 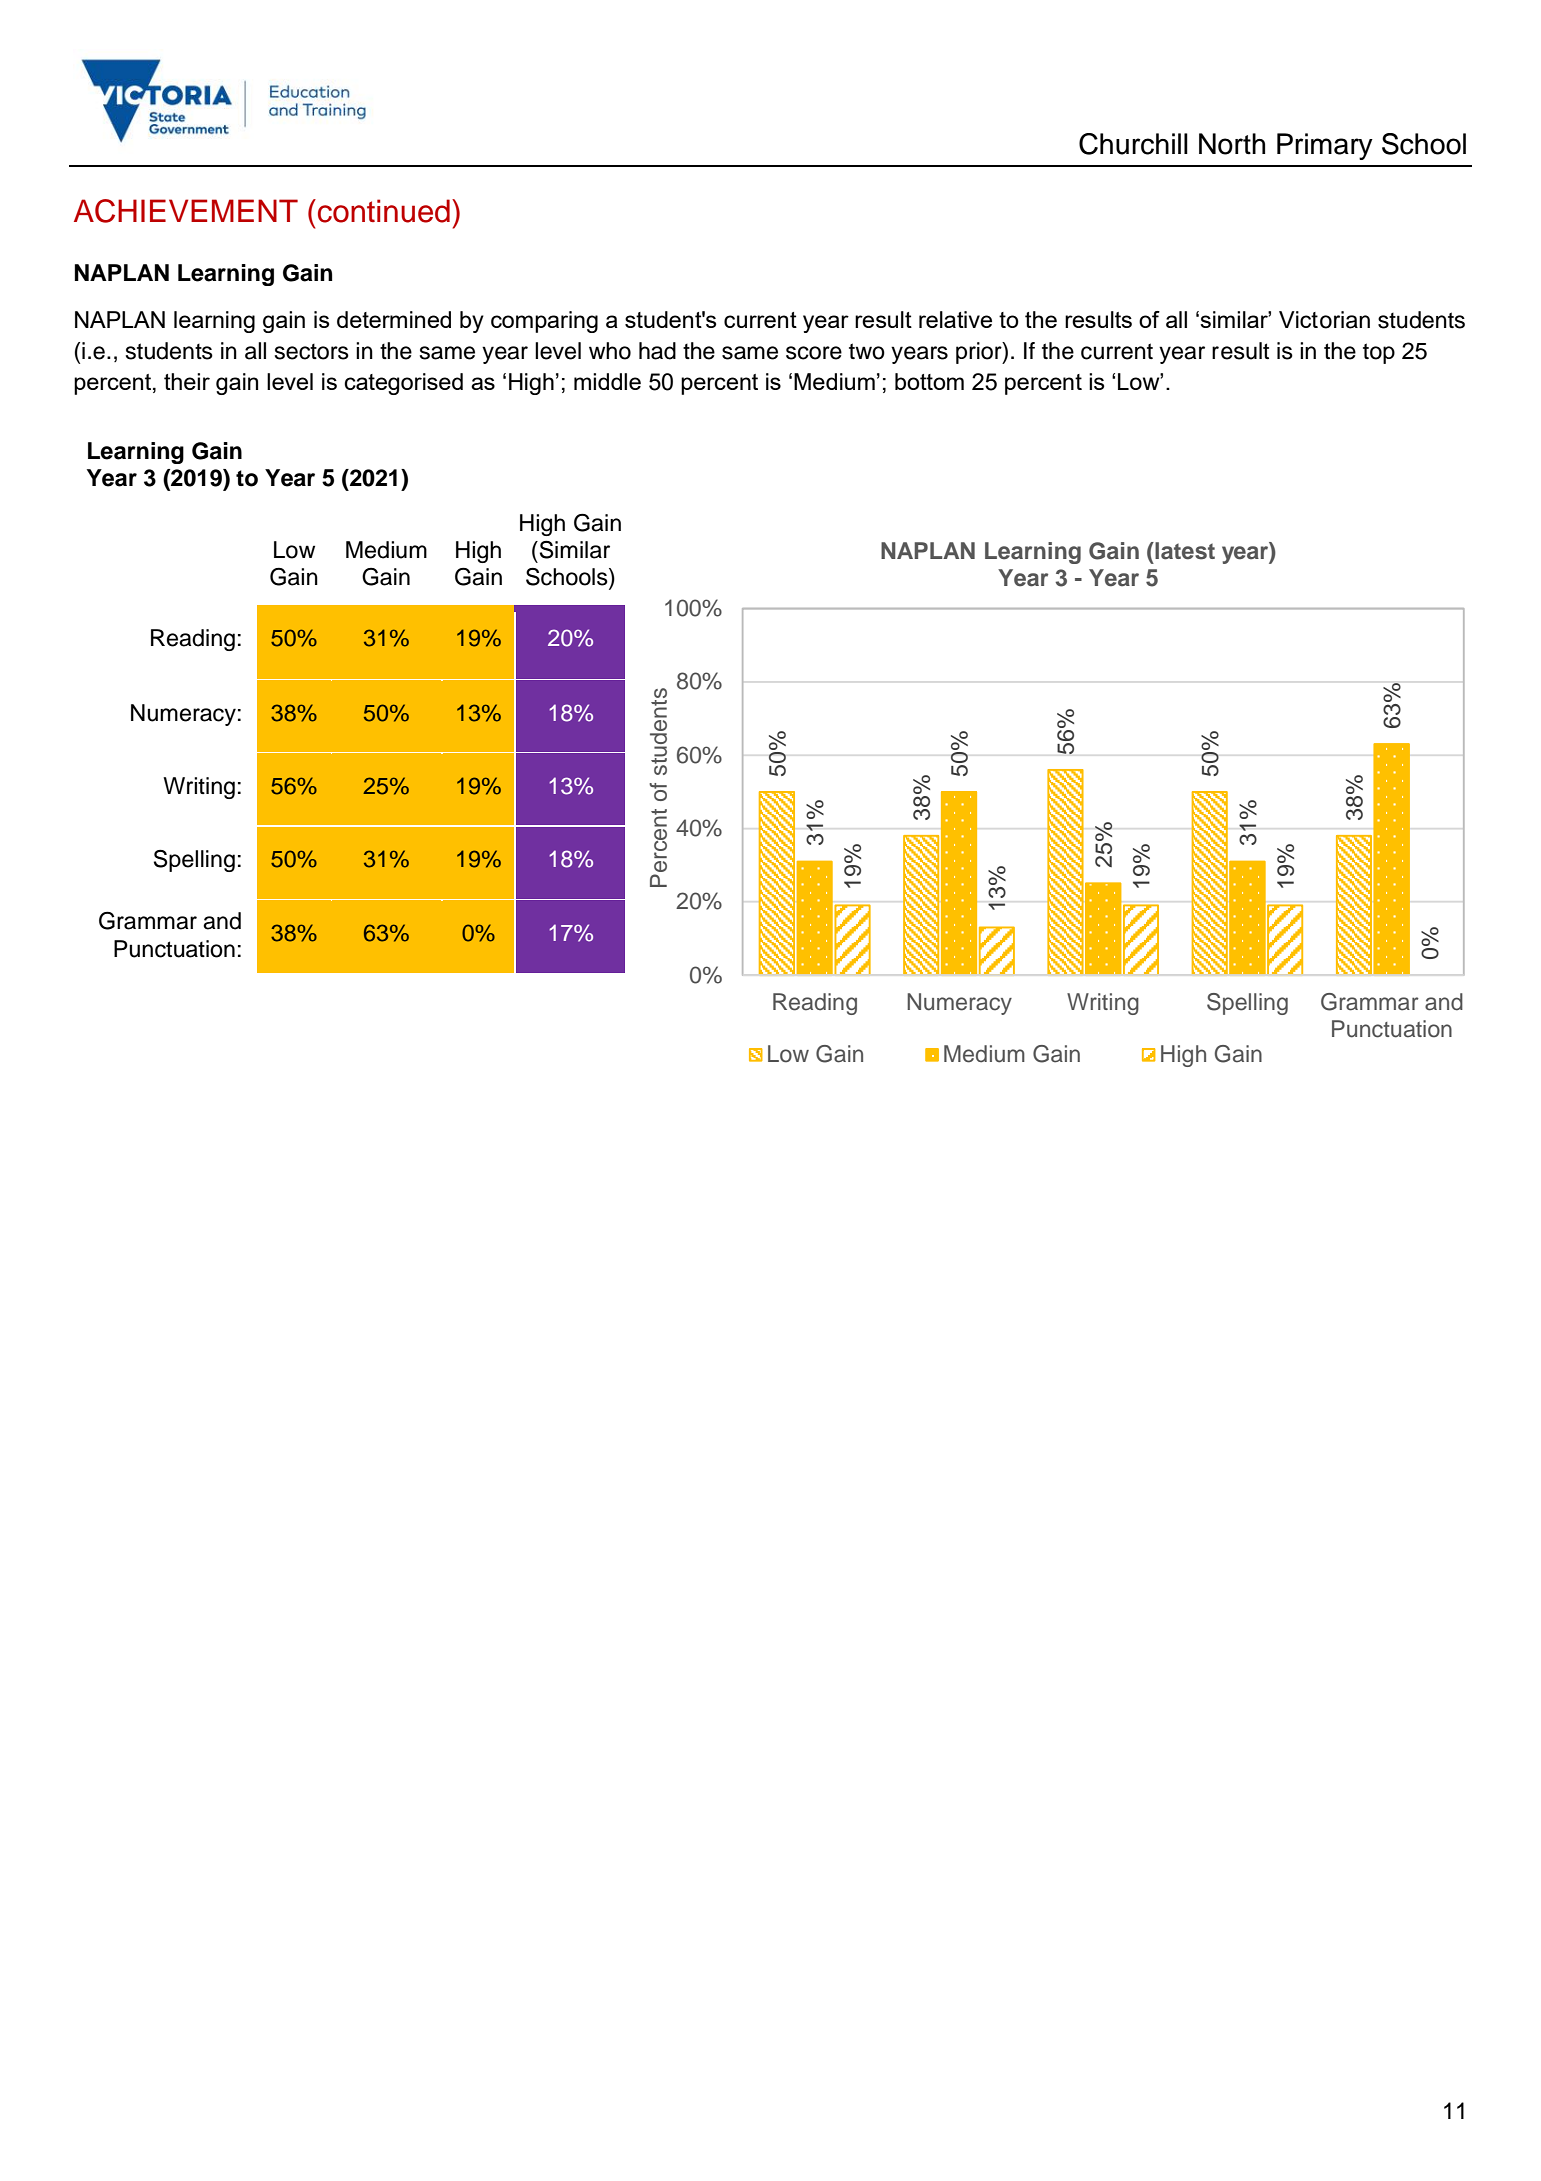 What do you see at coordinates (929, 381) in the screenshot?
I see `bottom` at bounding box center [929, 381].
